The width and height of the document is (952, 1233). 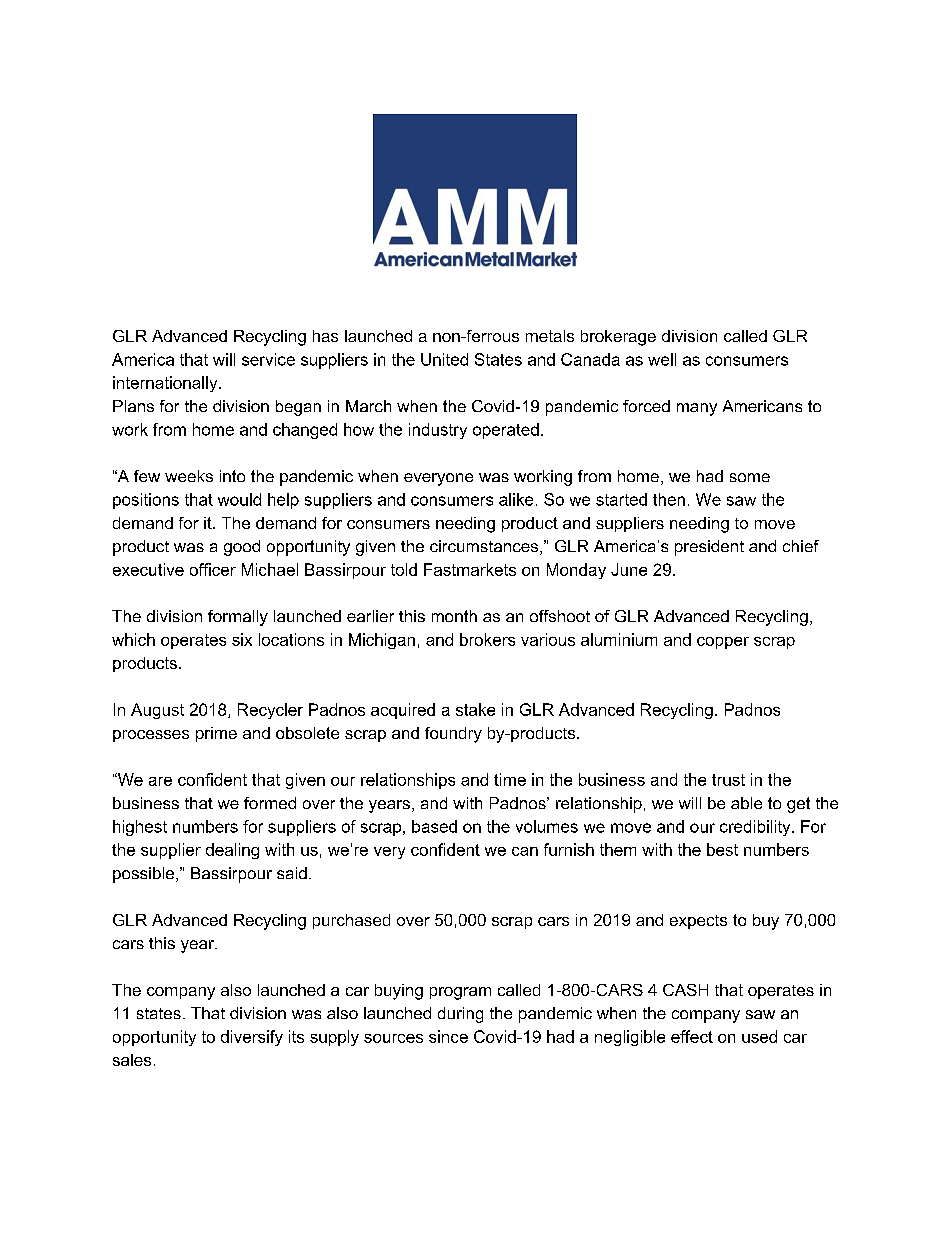 What do you see at coordinates (662, 359) in the document?
I see `well` at bounding box center [662, 359].
